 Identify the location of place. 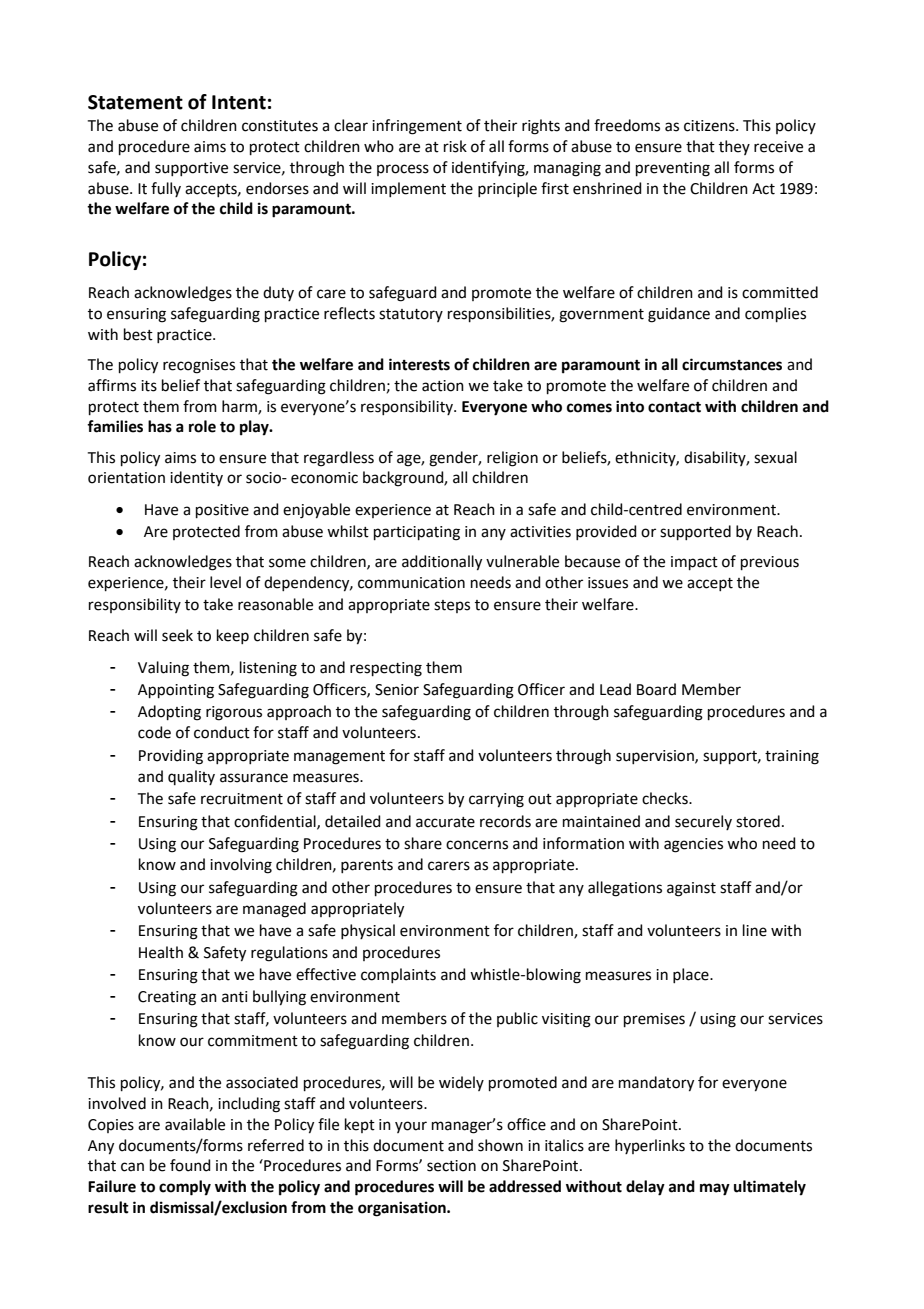
(692, 975).
